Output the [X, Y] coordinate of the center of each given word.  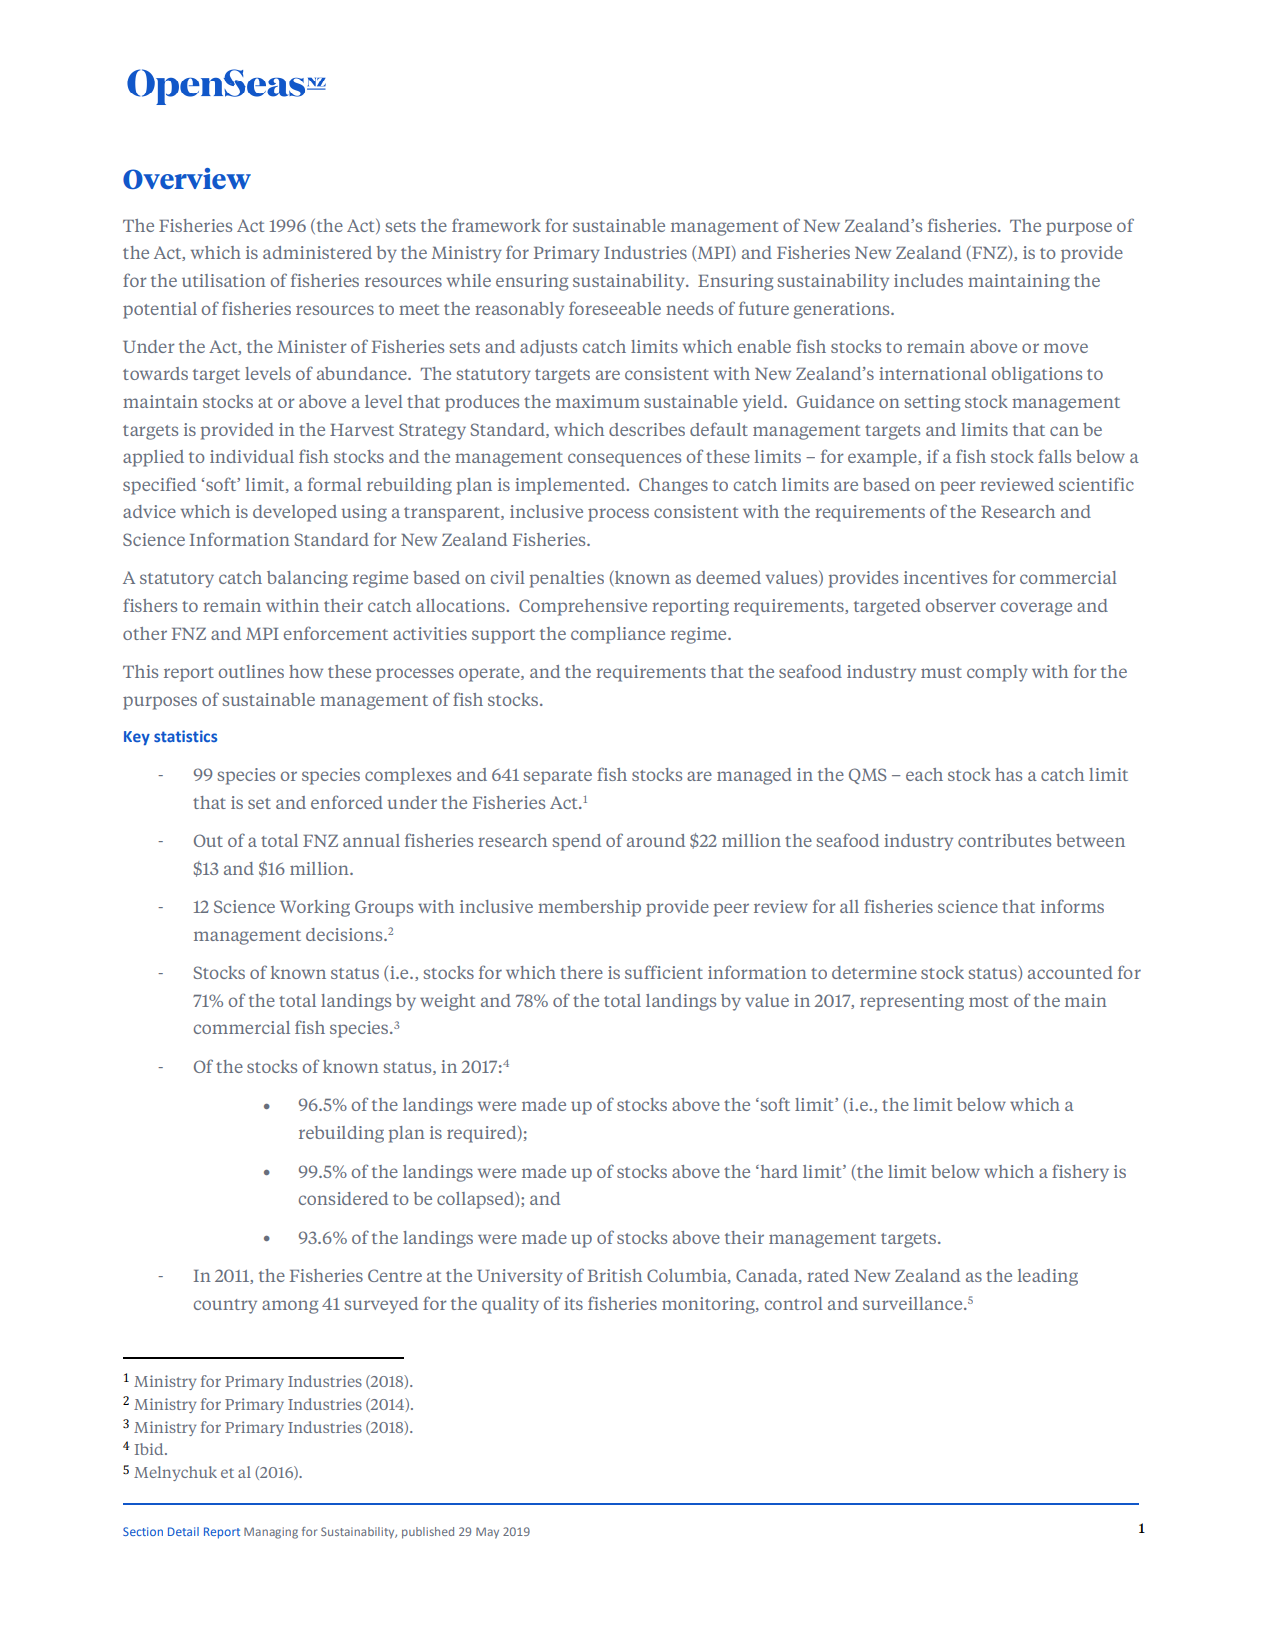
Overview [187, 178]
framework [496, 225]
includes [928, 280]
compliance [618, 635]
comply [997, 673]
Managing [271, 1533]
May [487, 1533]
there [581, 972]
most [988, 1001]
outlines [251, 671]
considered [343, 1198]
